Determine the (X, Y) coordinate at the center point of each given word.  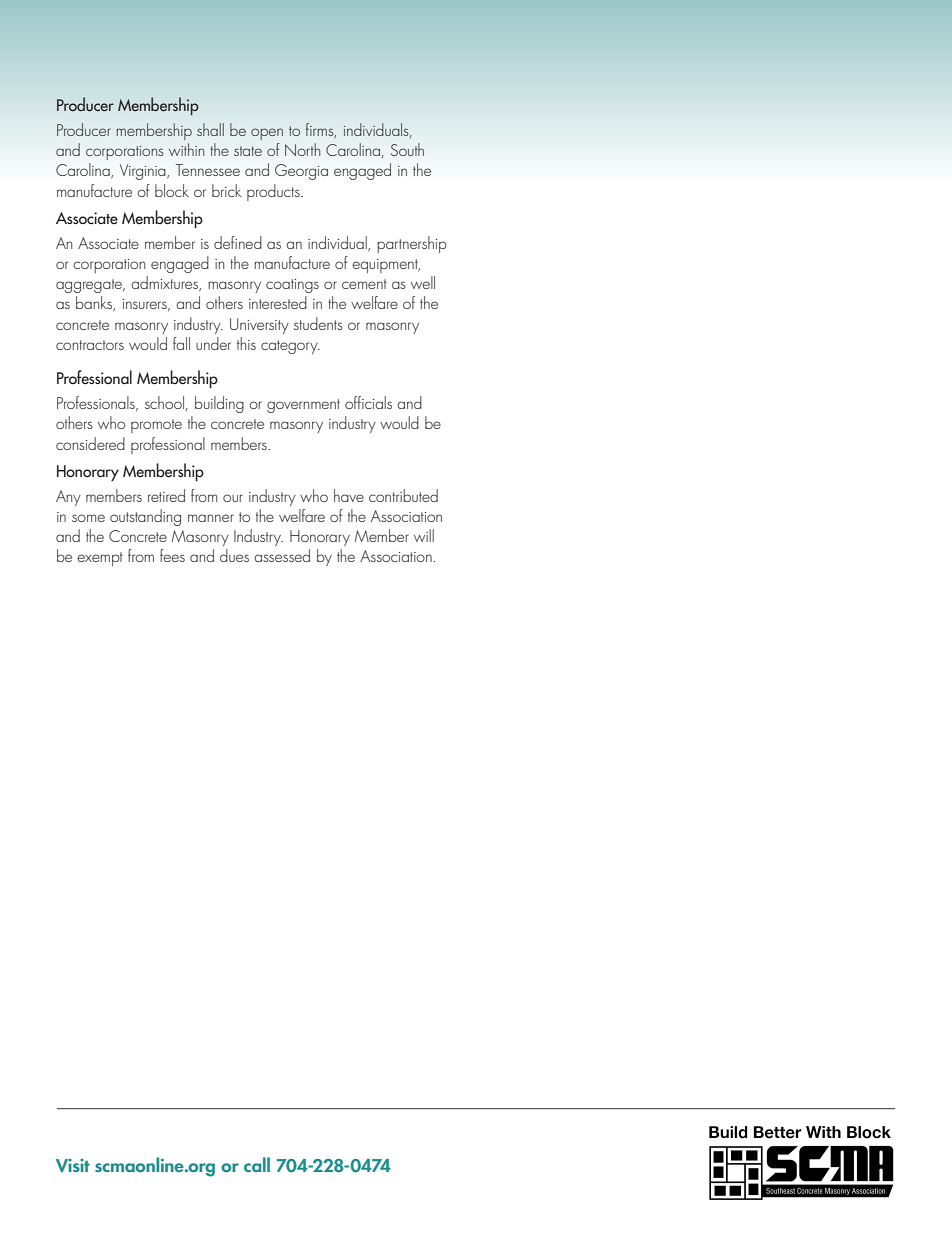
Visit (73, 1166)
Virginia (144, 172)
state (248, 151)
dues (234, 555)
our (233, 498)
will (424, 535)
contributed (403, 495)
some (88, 518)
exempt (100, 559)
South (407, 149)
